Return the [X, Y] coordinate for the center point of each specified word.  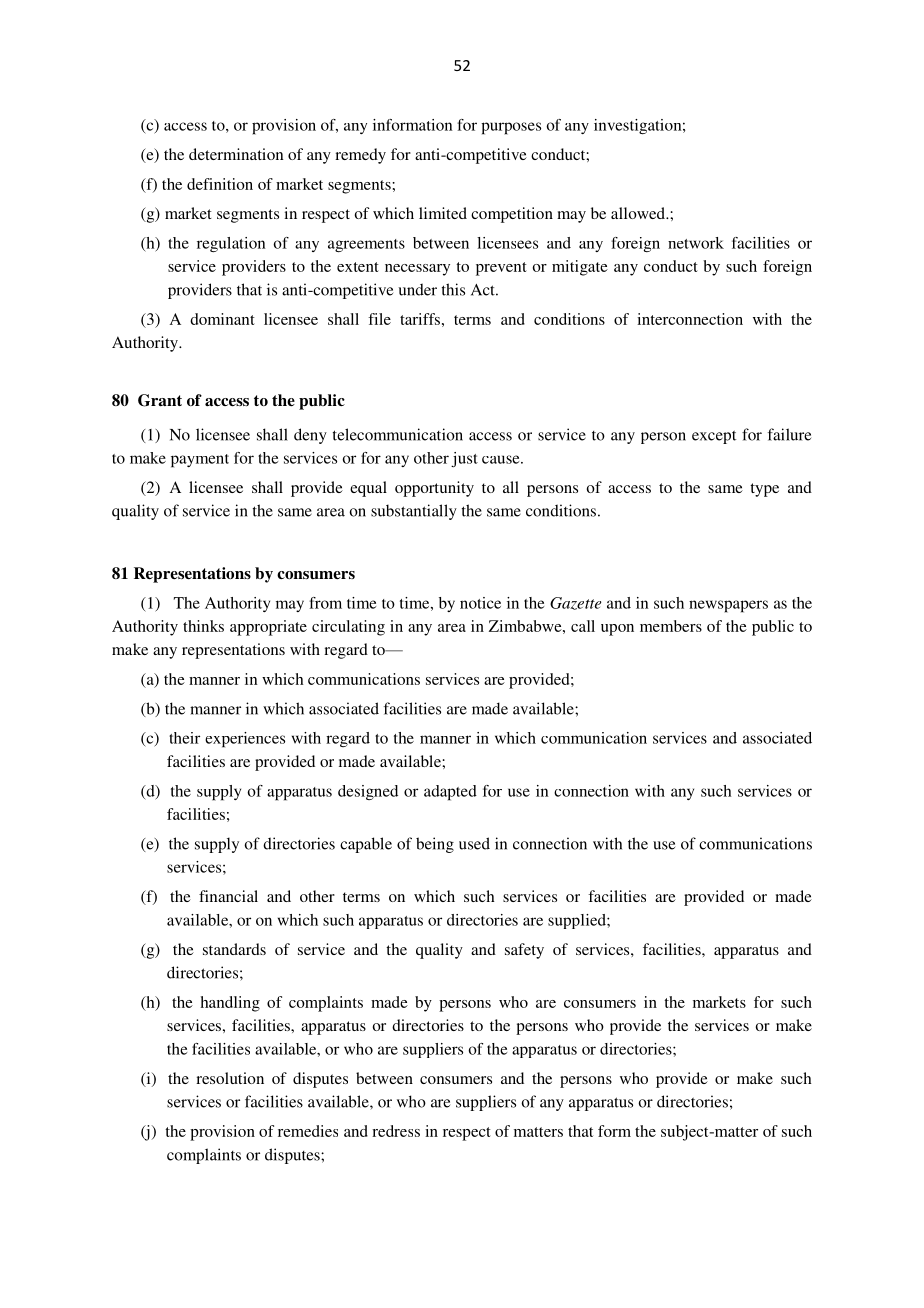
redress [396, 1131]
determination [236, 154]
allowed [639, 213]
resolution [230, 1078]
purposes [511, 128]
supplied [578, 921]
